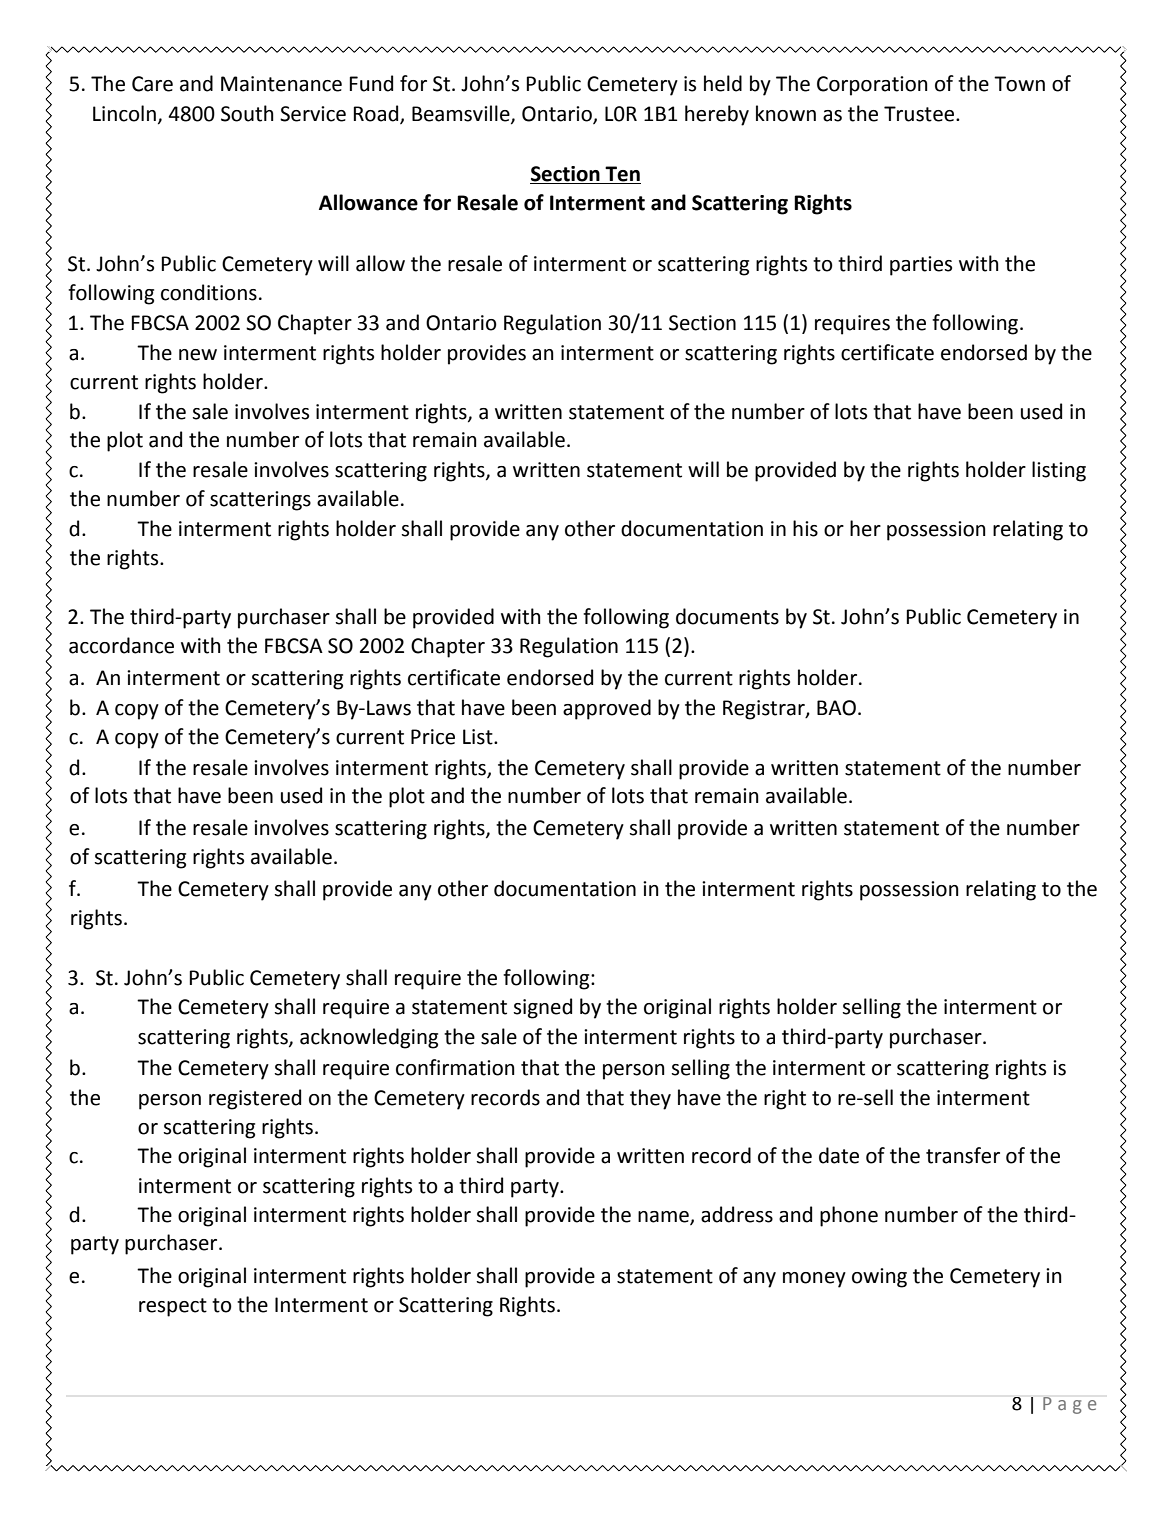 The height and width of the screenshot is (1516, 1172). Describe the element at coordinates (247, 113) in the screenshot. I see `South` at that location.
